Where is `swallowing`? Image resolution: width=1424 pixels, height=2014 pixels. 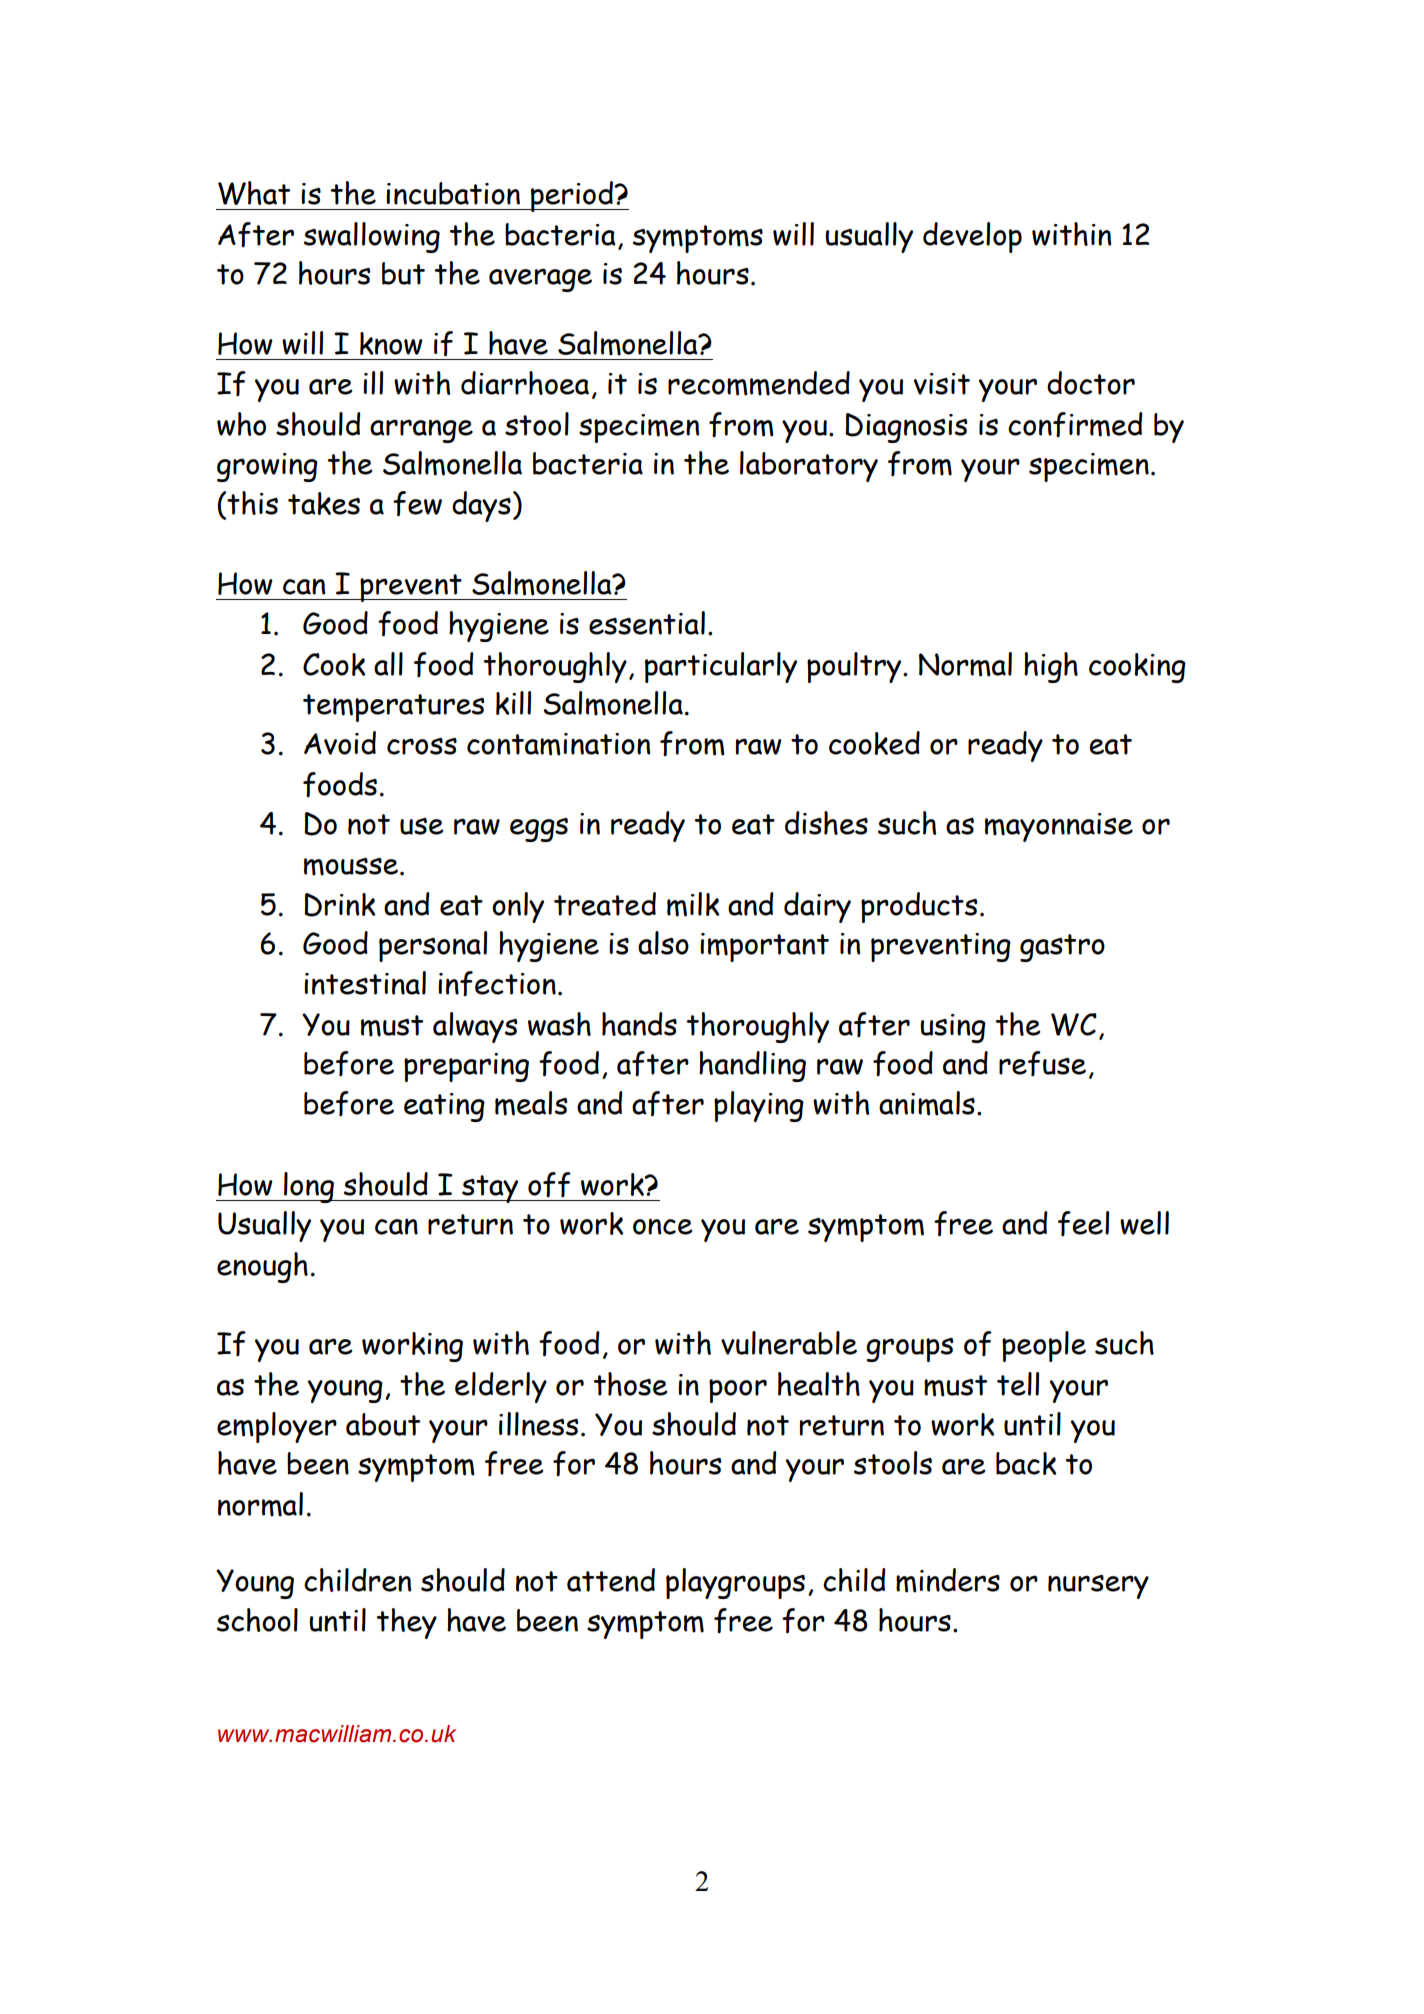 swallowing is located at coordinates (372, 237).
